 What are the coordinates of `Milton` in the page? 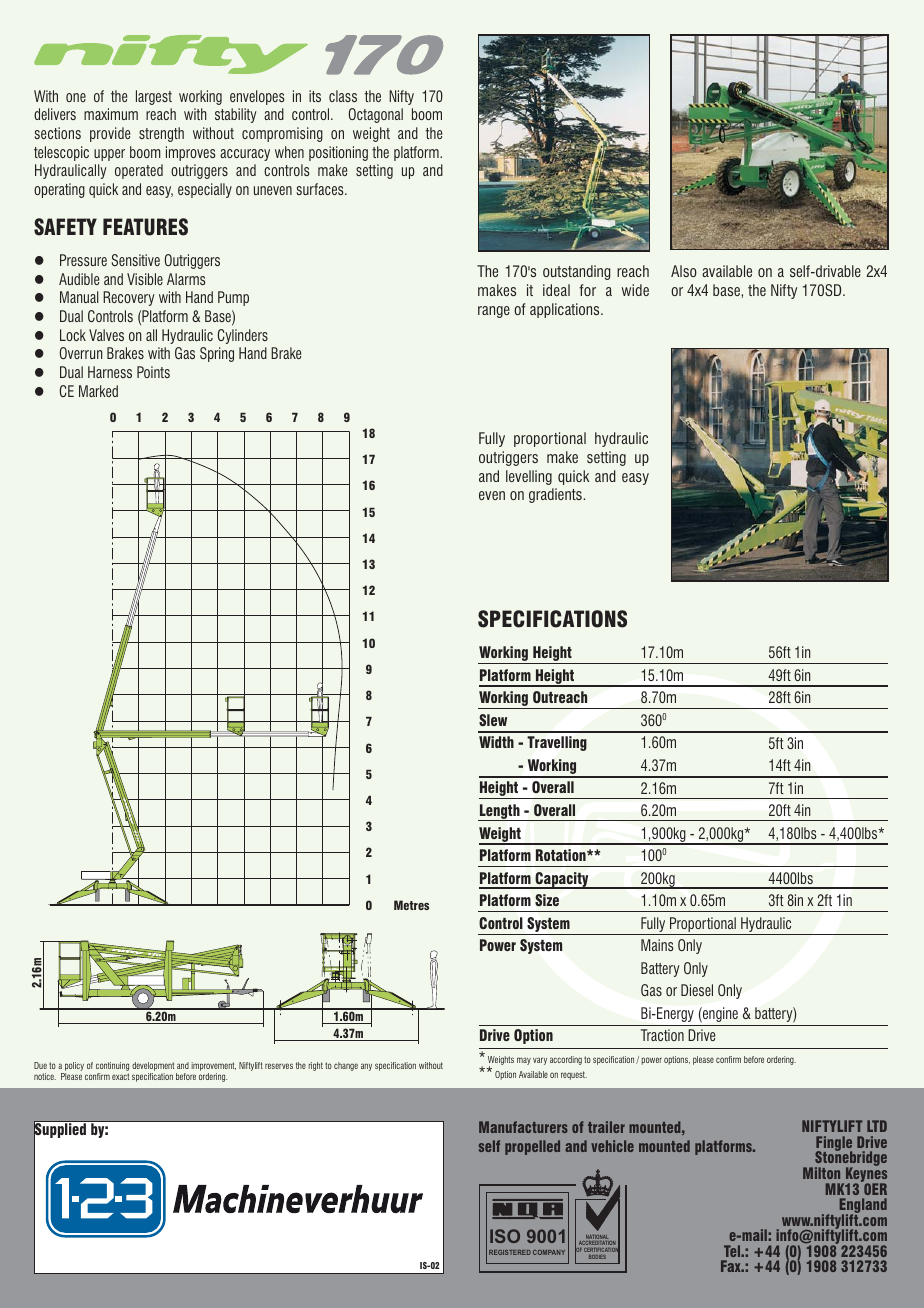 It's located at (821, 1173).
